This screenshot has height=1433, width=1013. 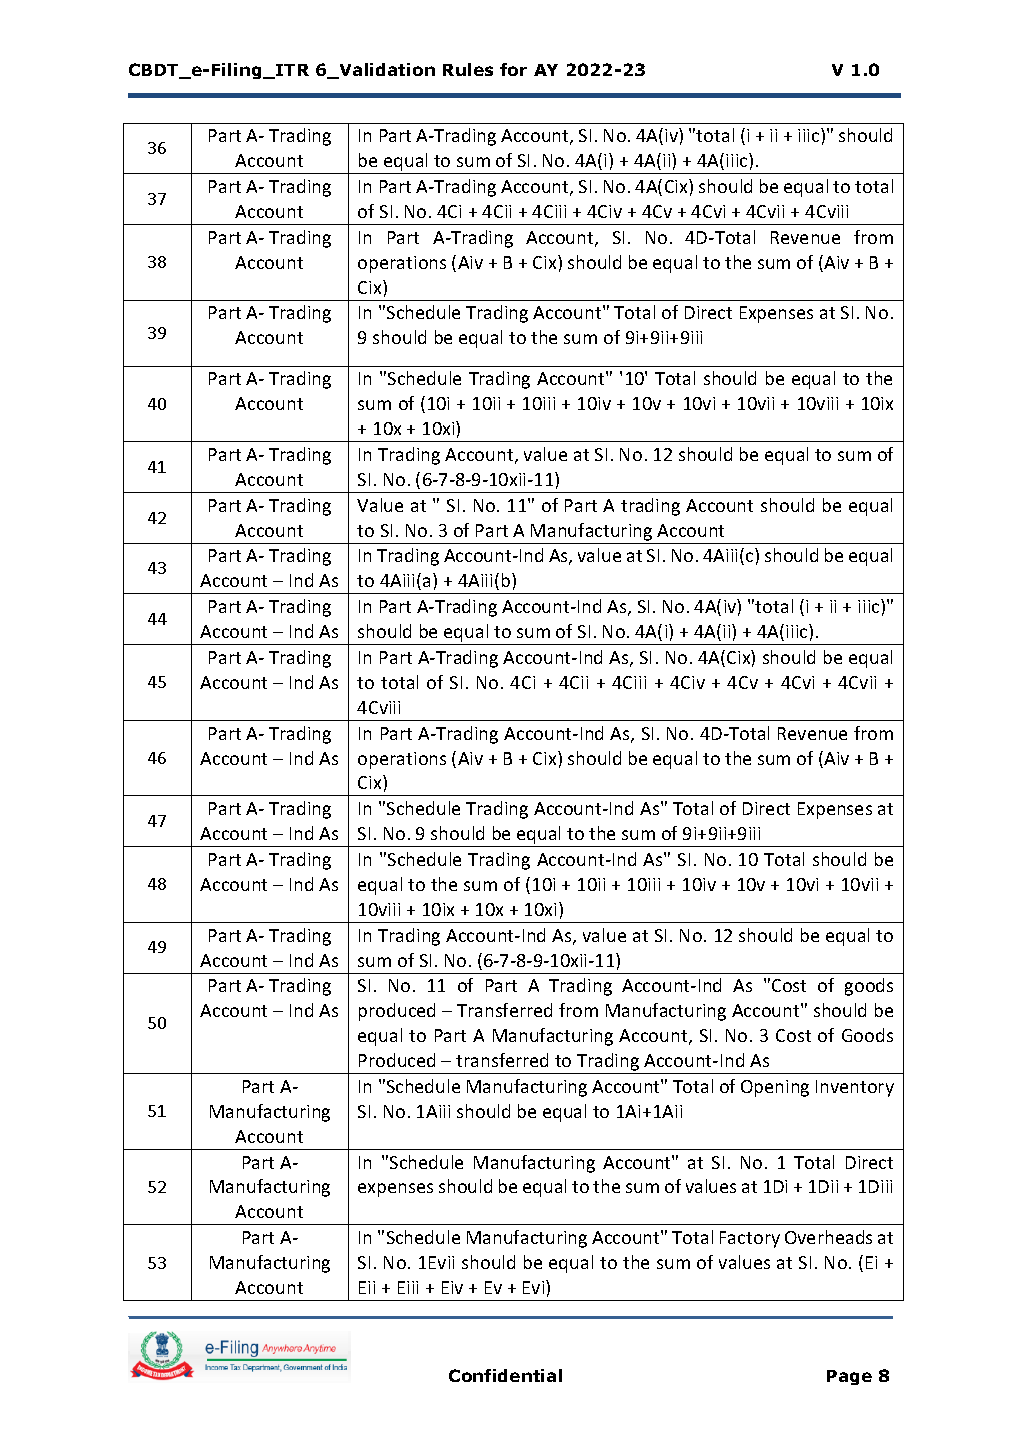 I want to click on Inventory, so click(x=855, y=1088).
